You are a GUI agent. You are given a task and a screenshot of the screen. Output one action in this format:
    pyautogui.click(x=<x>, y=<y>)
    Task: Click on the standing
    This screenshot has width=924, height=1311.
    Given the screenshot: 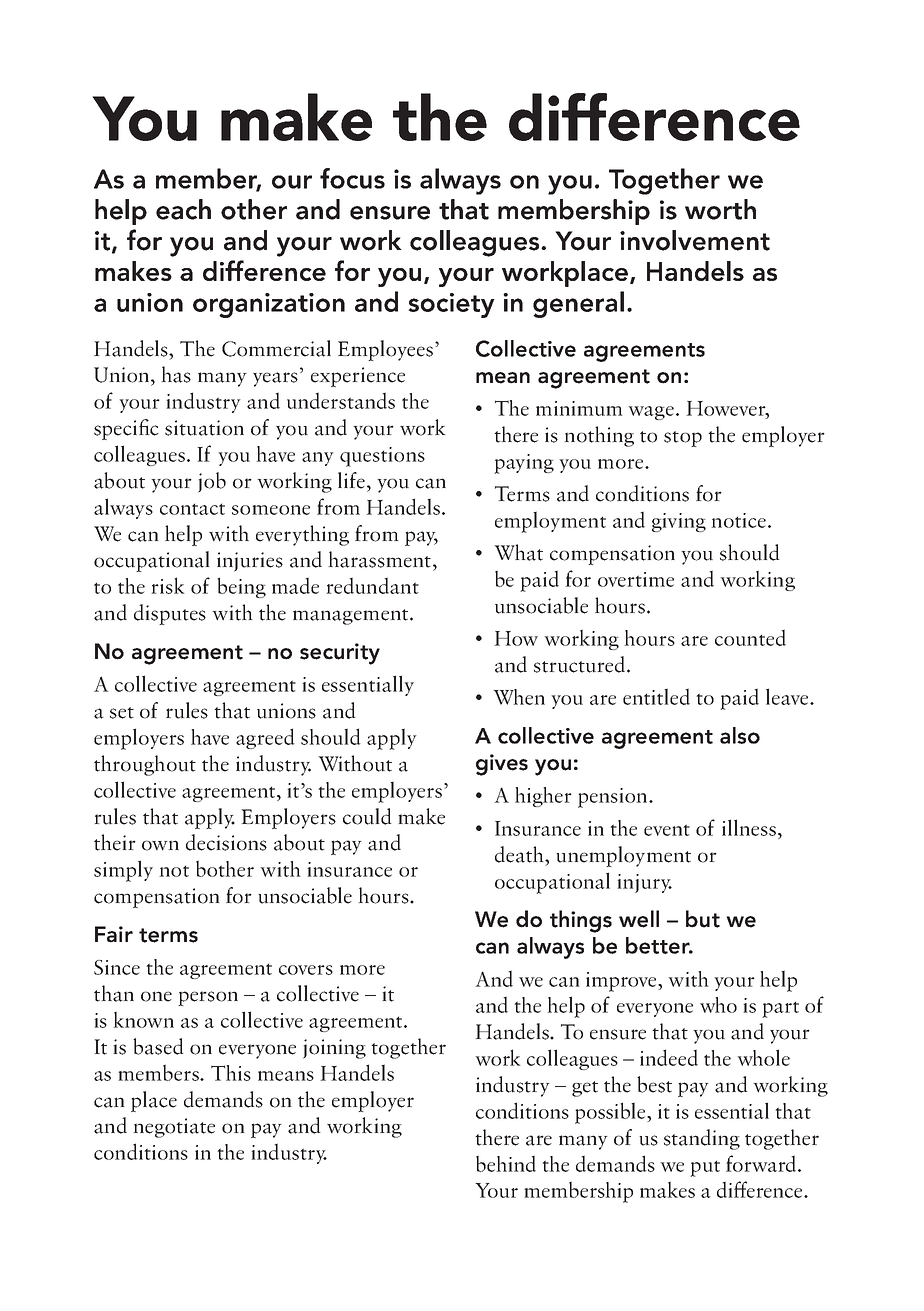 What is the action you would take?
    pyautogui.click(x=702, y=1139)
